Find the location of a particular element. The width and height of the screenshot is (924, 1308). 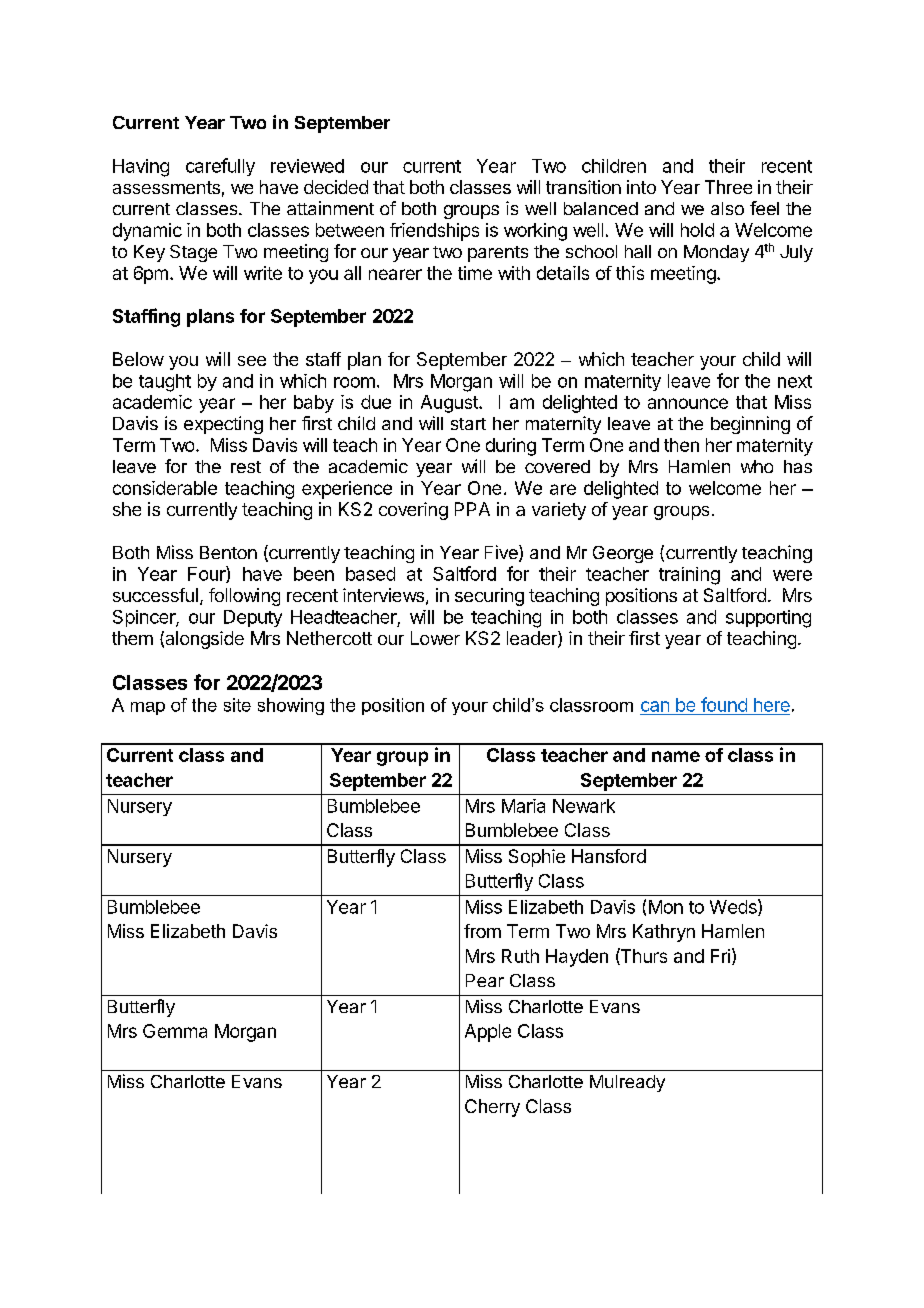

name is located at coordinates (676, 756).
